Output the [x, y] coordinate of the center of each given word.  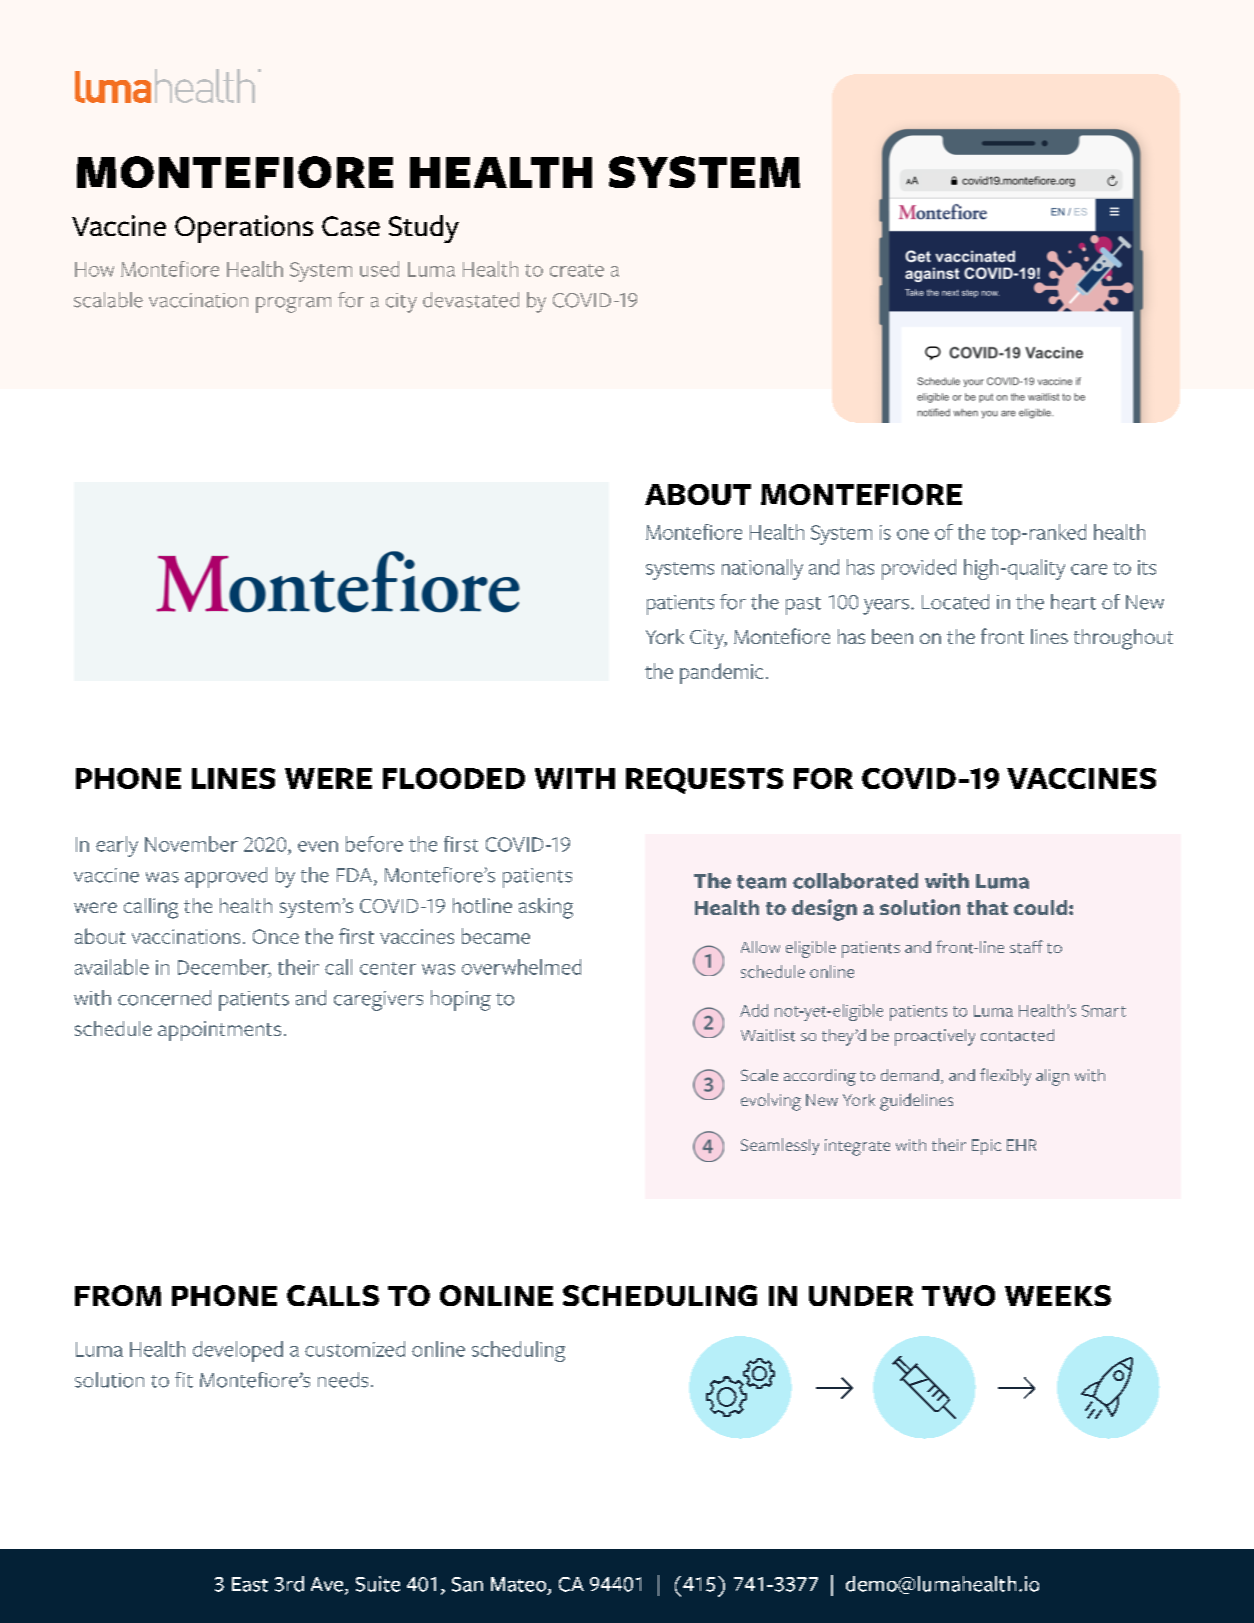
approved [226, 877]
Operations [244, 229]
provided [919, 569]
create [577, 270]
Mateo [520, 1585]
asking [546, 908]
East [250, 1584]
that [987, 907]
